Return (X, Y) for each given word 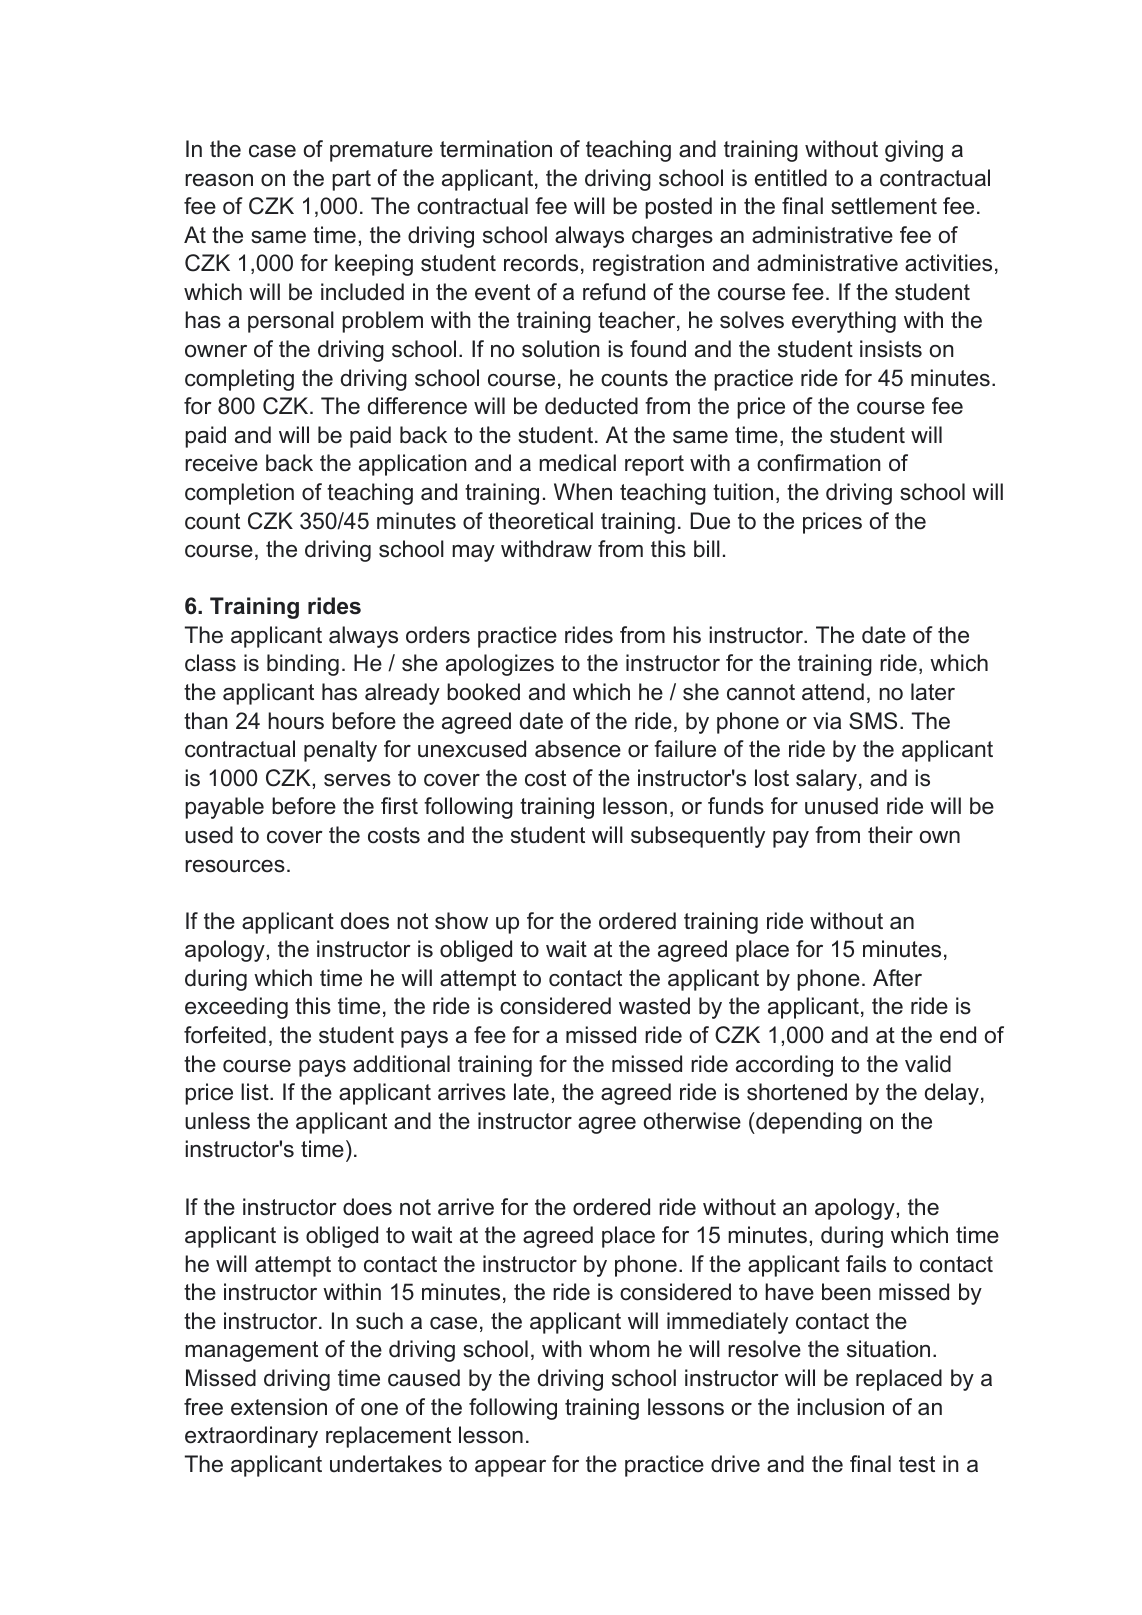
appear (510, 1468)
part (351, 180)
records (541, 263)
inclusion (840, 1407)
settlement (884, 206)
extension (279, 1407)
